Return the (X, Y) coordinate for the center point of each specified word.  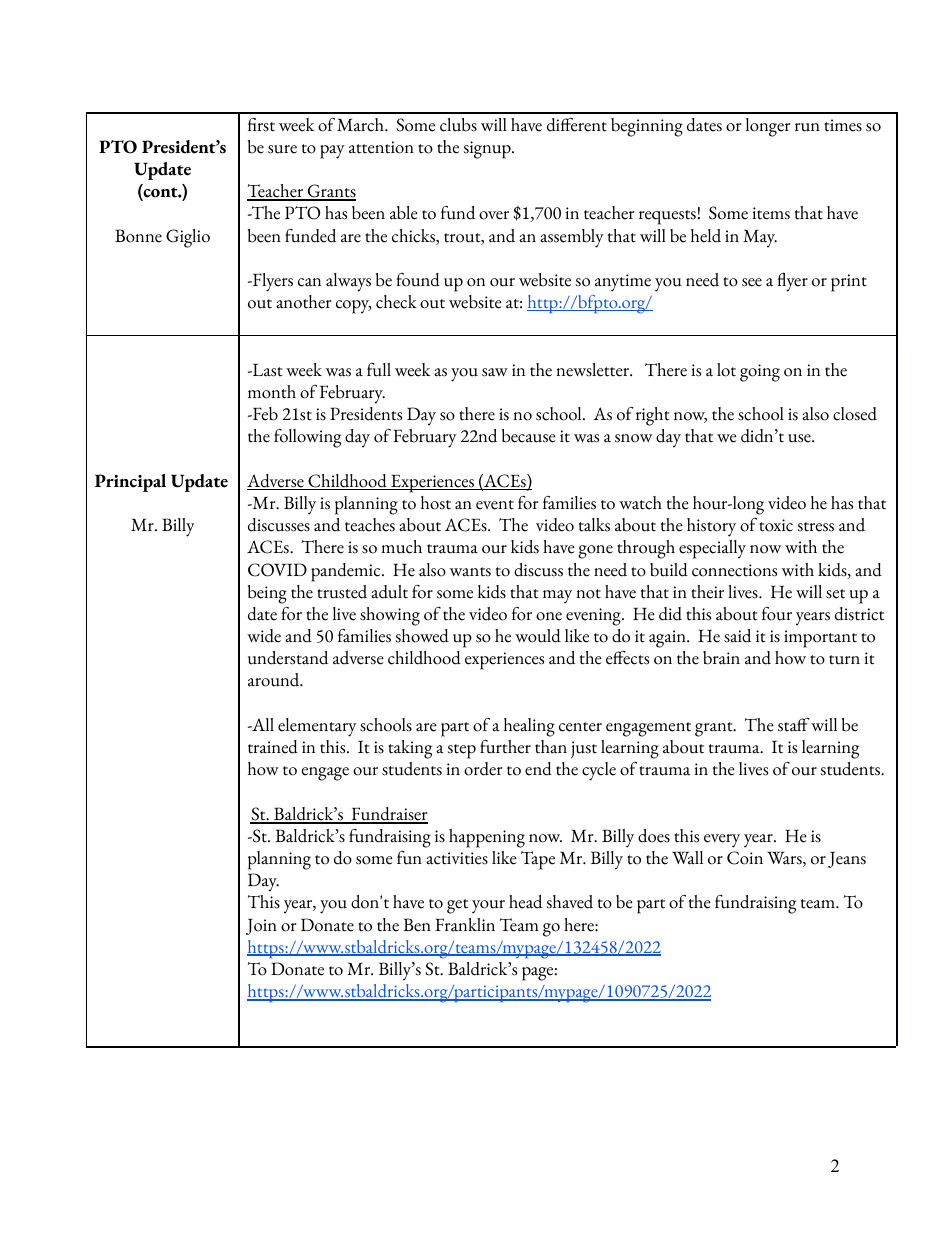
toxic (776, 525)
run (807, 127)
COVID (277, 570)
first (261, 125)
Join (261, 926)
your (488, 907)
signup (488, 150)
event (495, 505)
